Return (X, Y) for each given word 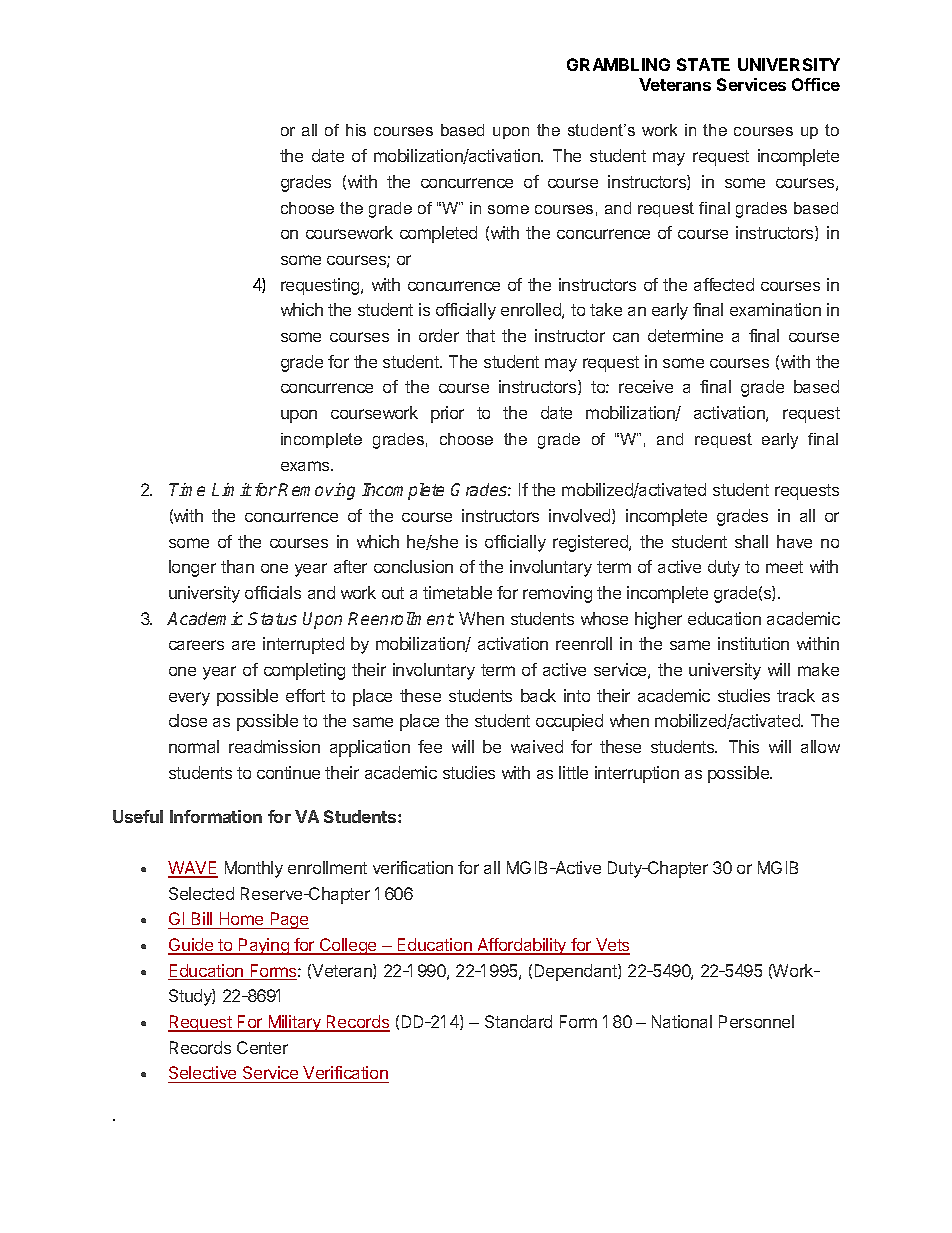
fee (430, 746)
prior (447, 414)
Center (262, 1047)
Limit (232, 489)
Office (816, 84)
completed (438, 234)
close (188, 720)
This (744, 746)
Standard (518, 1021)
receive (646, 386)
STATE (703, 64)
